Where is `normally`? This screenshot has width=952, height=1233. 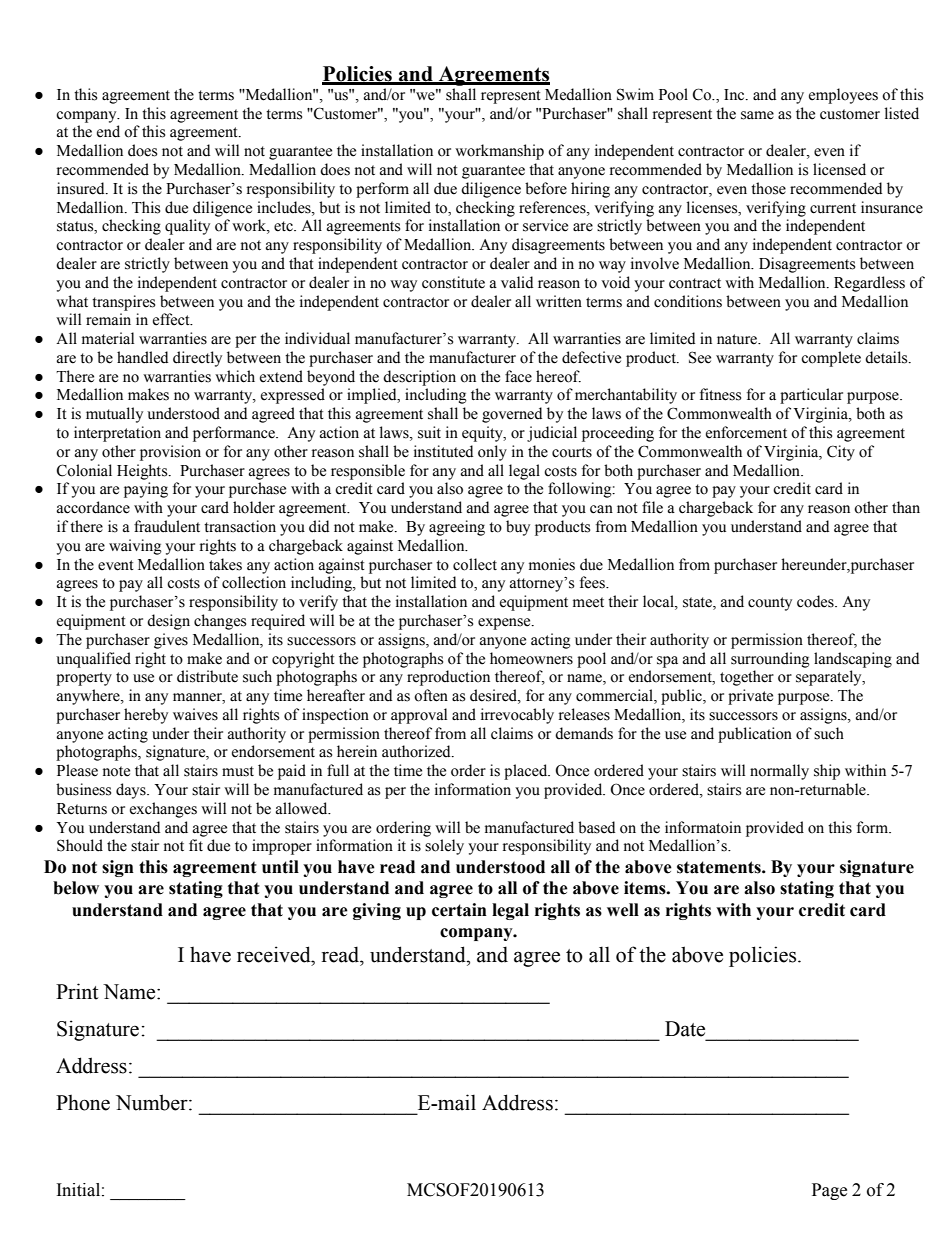 normally is located at coordinates (779, 772).
